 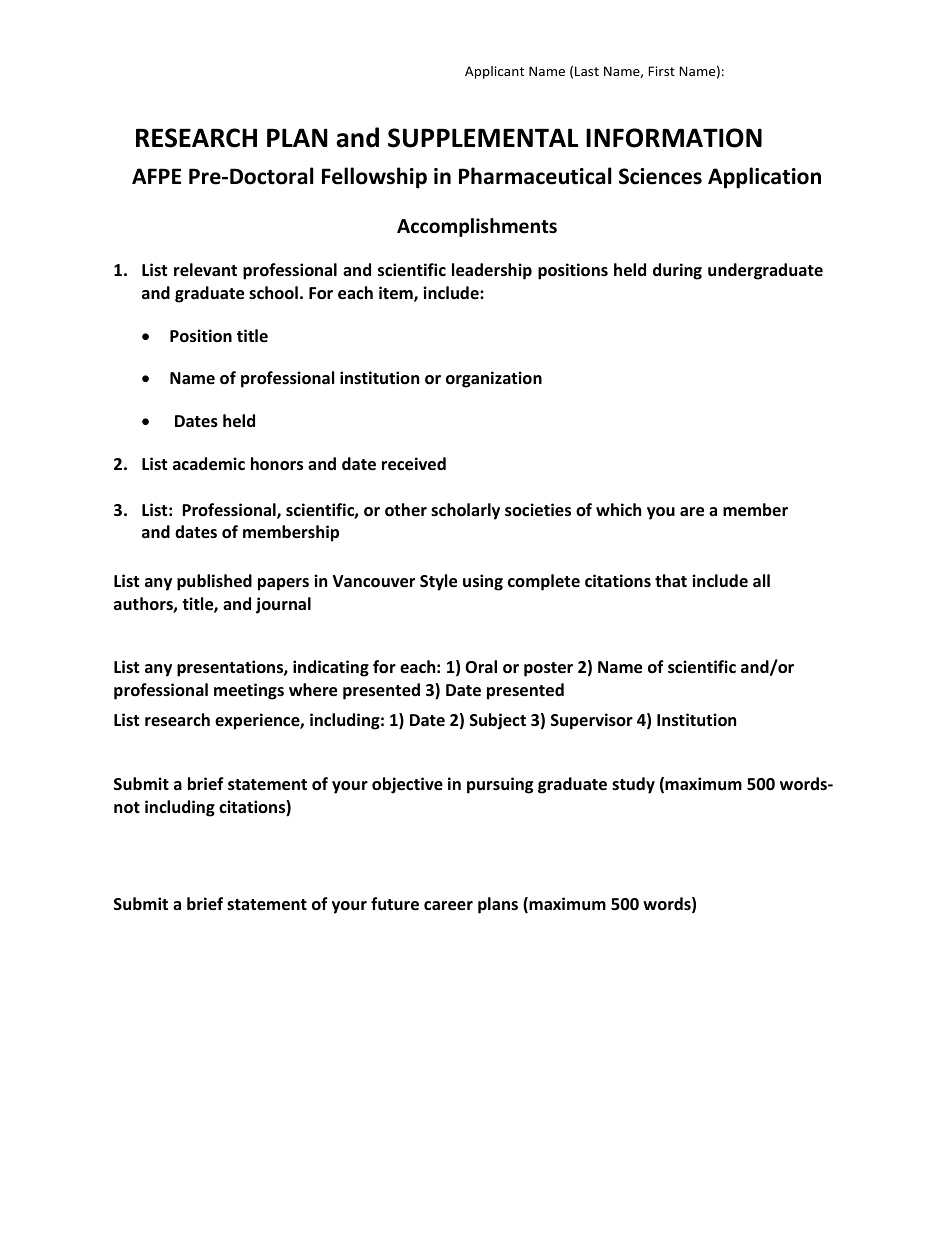 What do you see at coordinates (374, 178) in the screenshot?
I see `Fellowship` at bounding box center [374, 178].
